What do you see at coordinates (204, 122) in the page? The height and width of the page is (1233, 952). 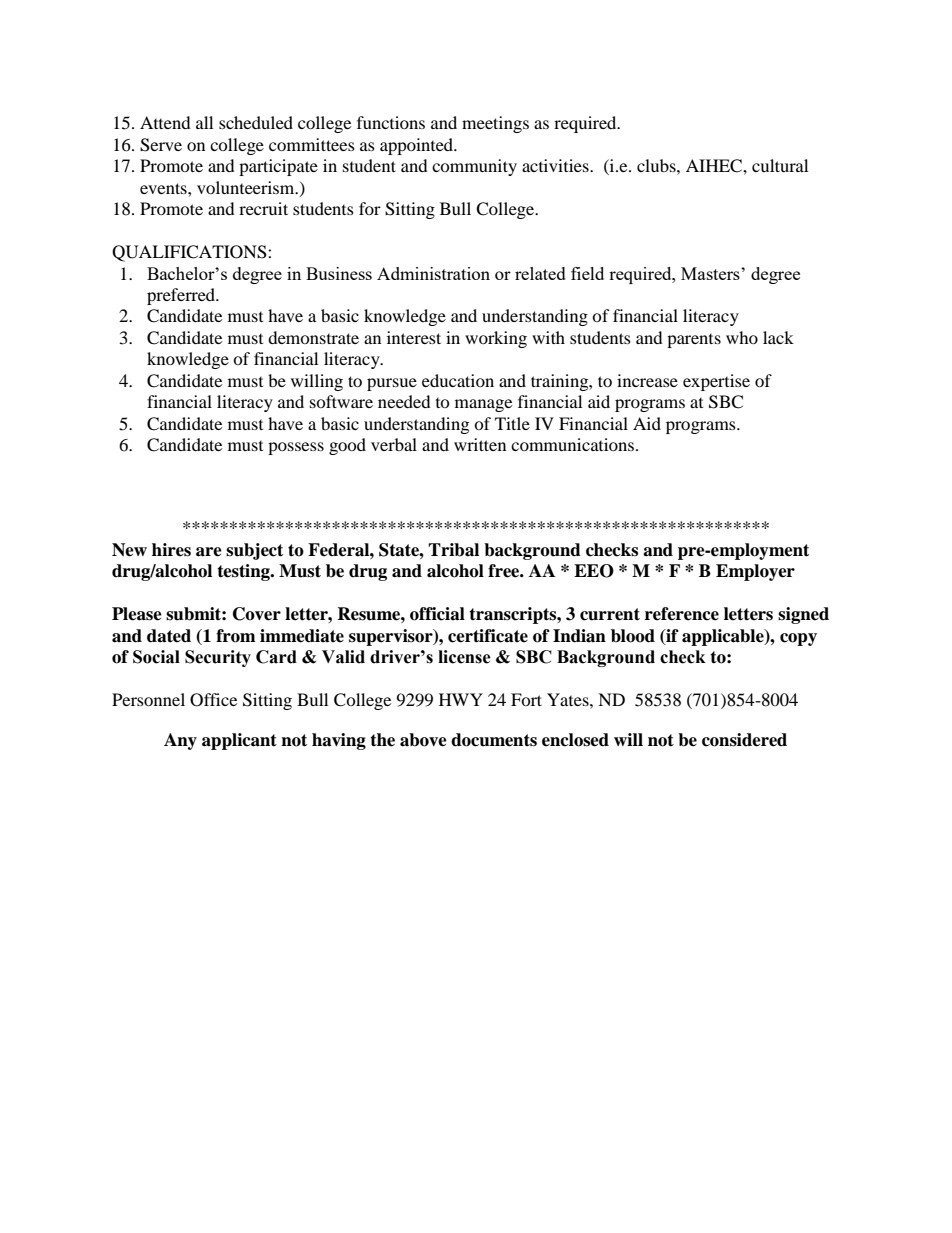 I see `all` at bounding box center [204, 122].
